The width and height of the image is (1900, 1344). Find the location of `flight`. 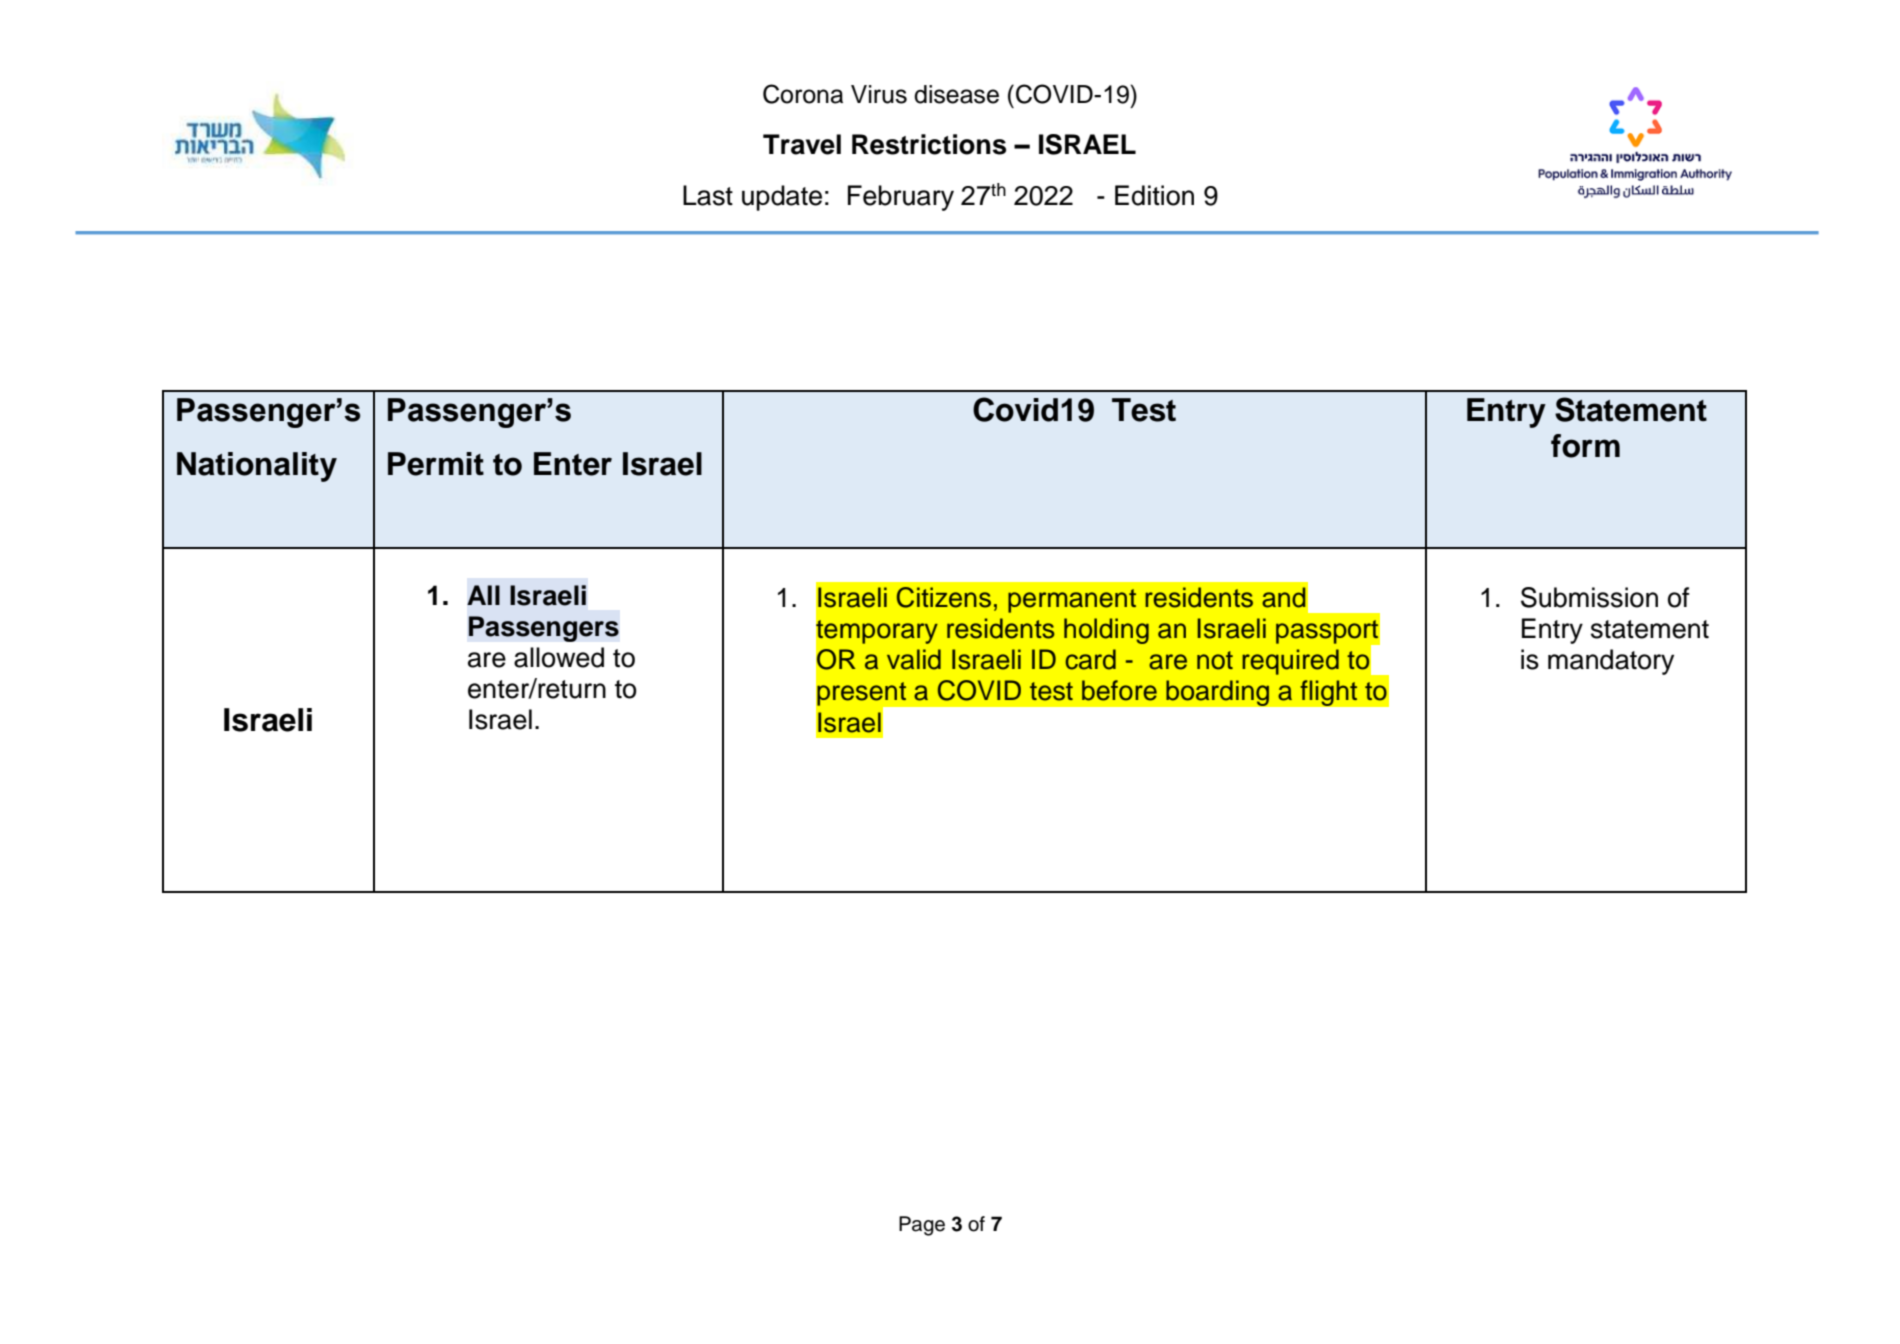

flight is located at coordinates (1329, 693).
